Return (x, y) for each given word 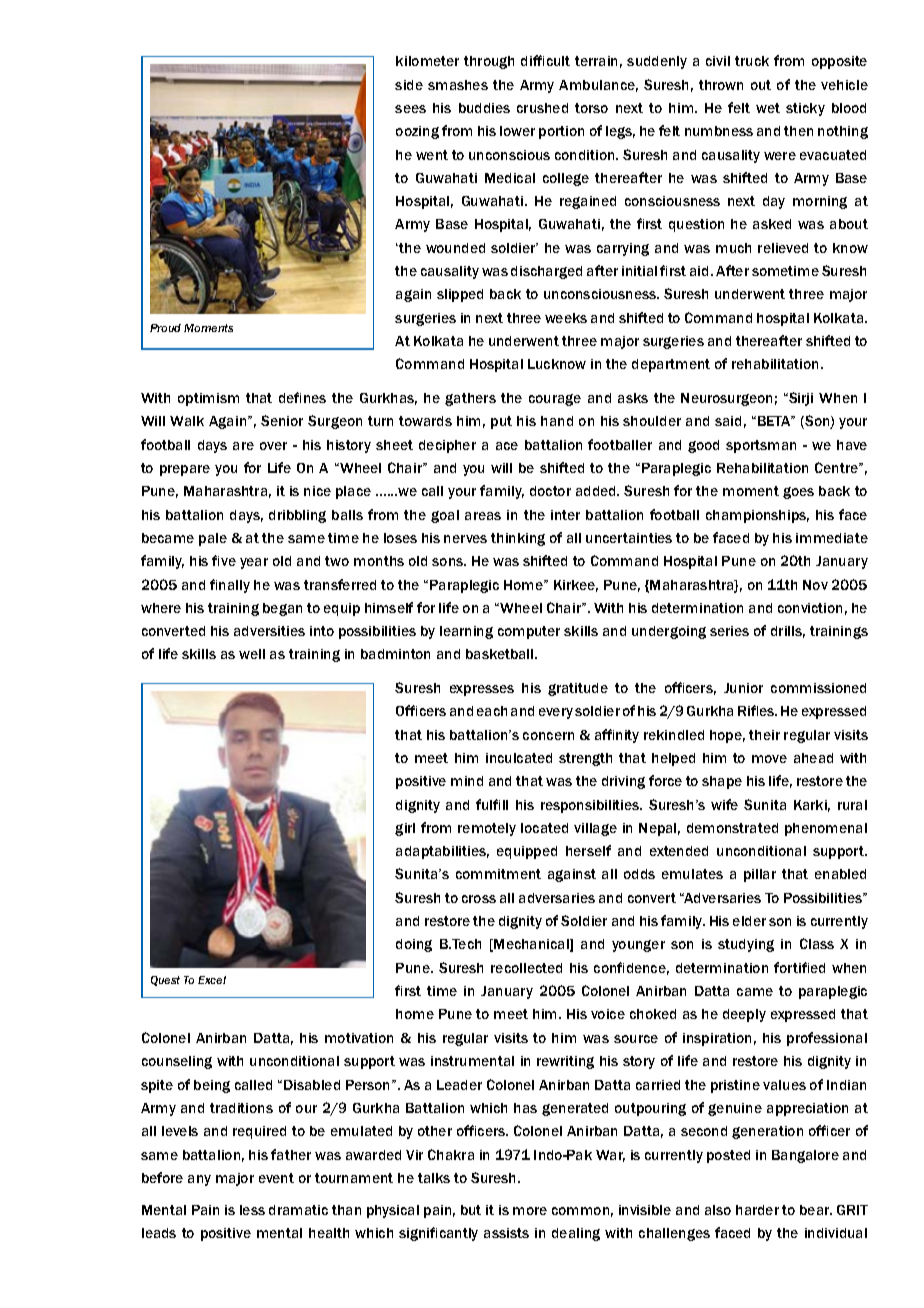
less (252, 1210)
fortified (799, 967)
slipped (460, 295)
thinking (518, 539)
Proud (165, 328)
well (252, 654)
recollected (526, 968)
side (409, 85)
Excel (212, 980)
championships (757, 516)
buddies (484, 108)
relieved (783, 248)
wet (768, 108)
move (769, 759)
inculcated (519, 758)
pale (213, 539)
